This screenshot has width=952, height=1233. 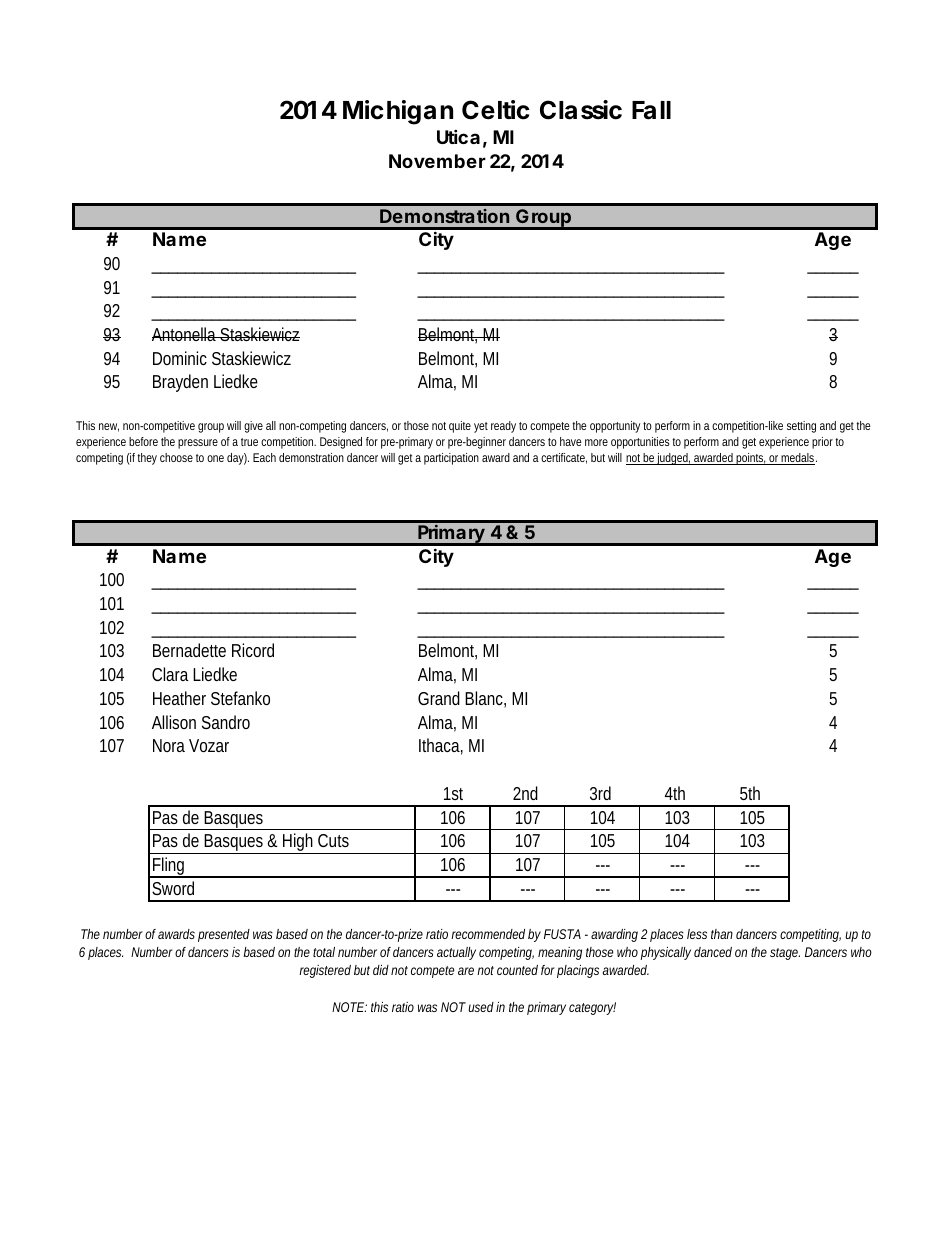 I want to click on participation, so click(x=451, y=459).
